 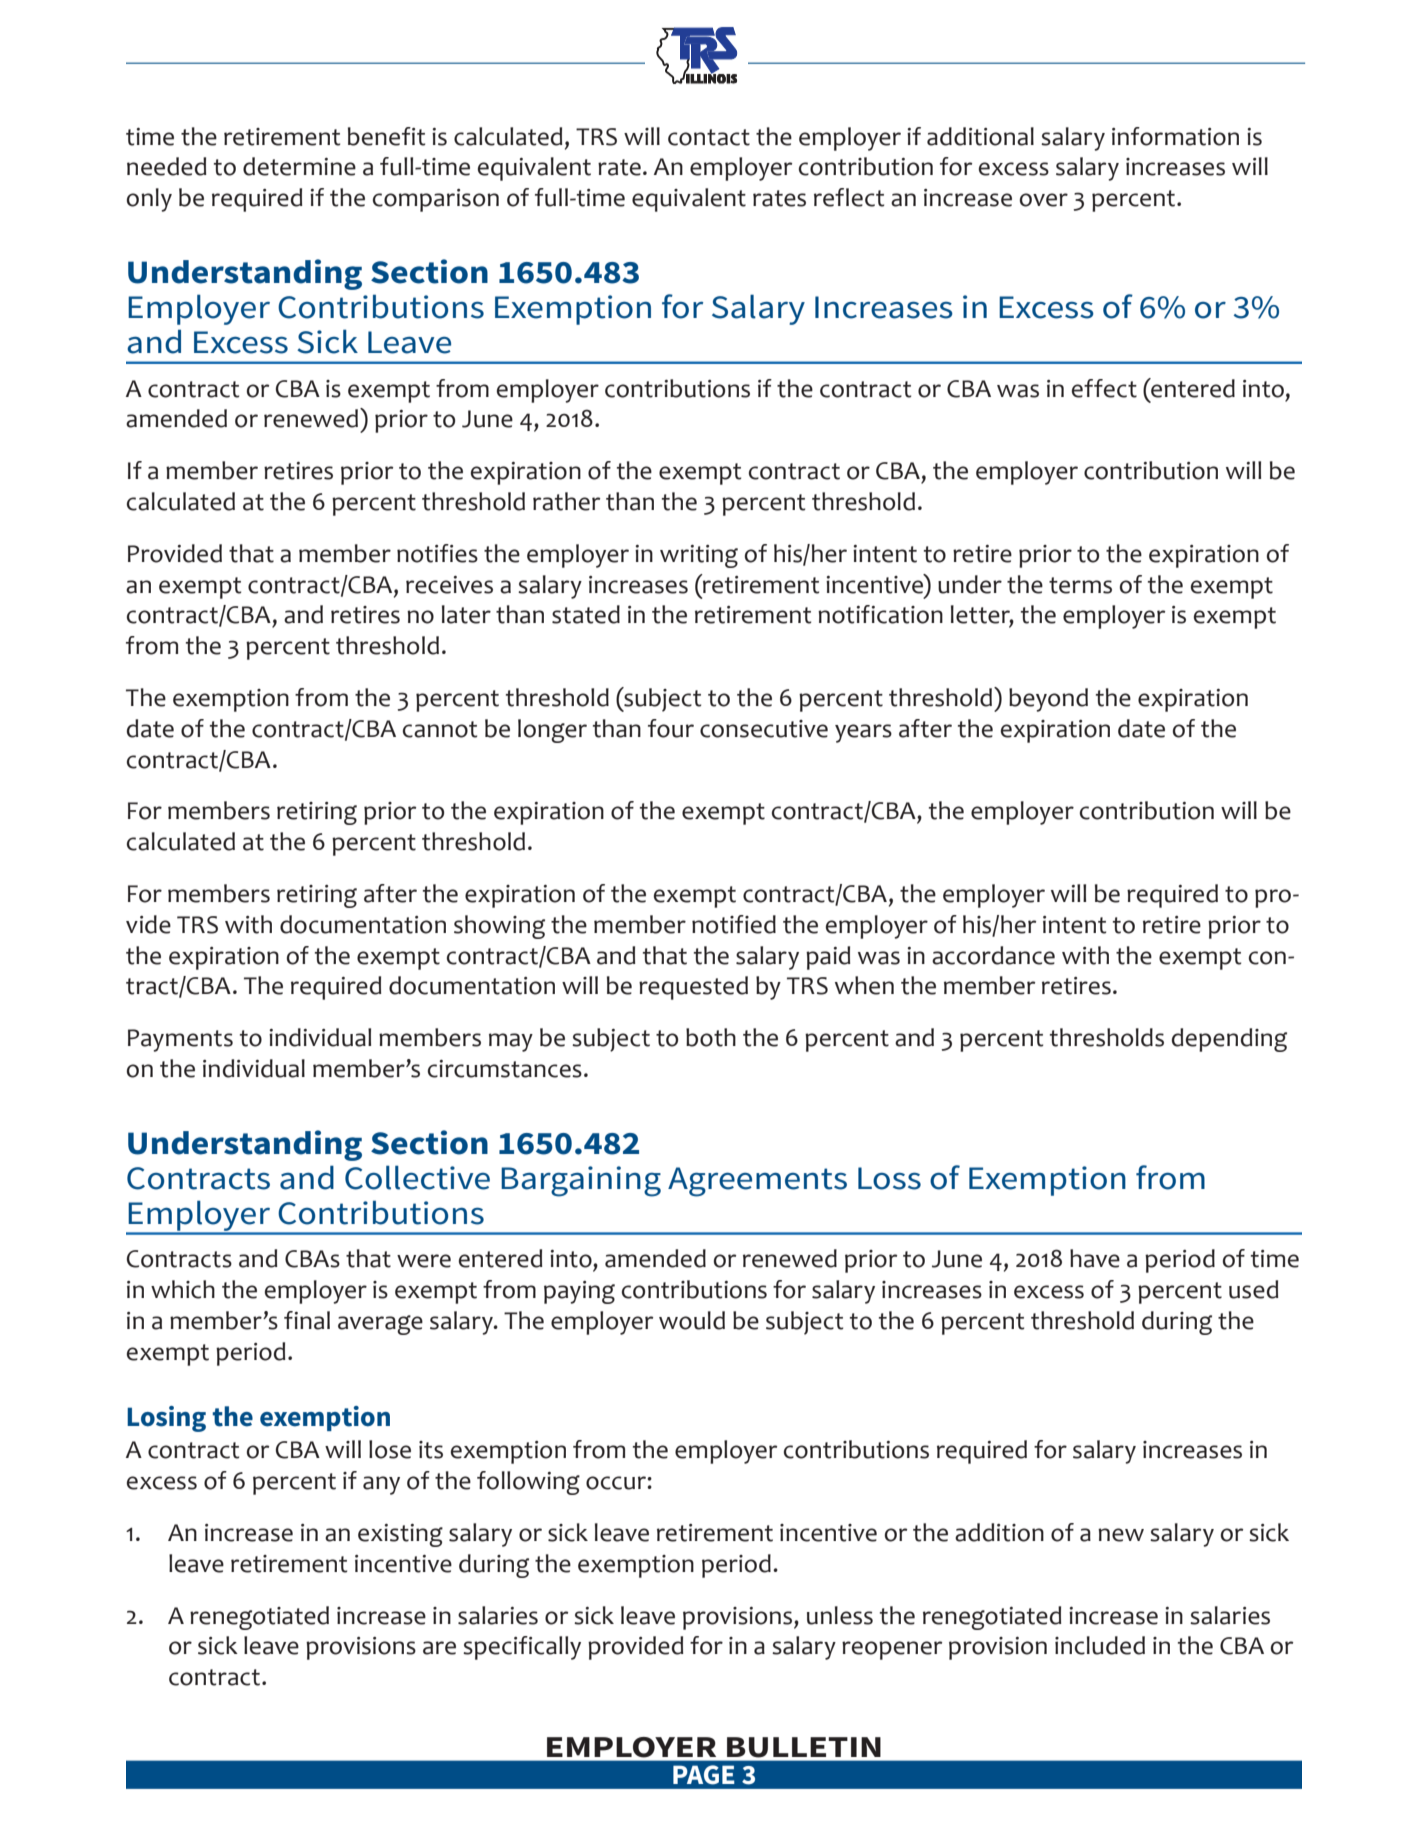 What do you see at coordinates (1044, 200) in the image?
I see `over` at bounding box center [1044, 200].
